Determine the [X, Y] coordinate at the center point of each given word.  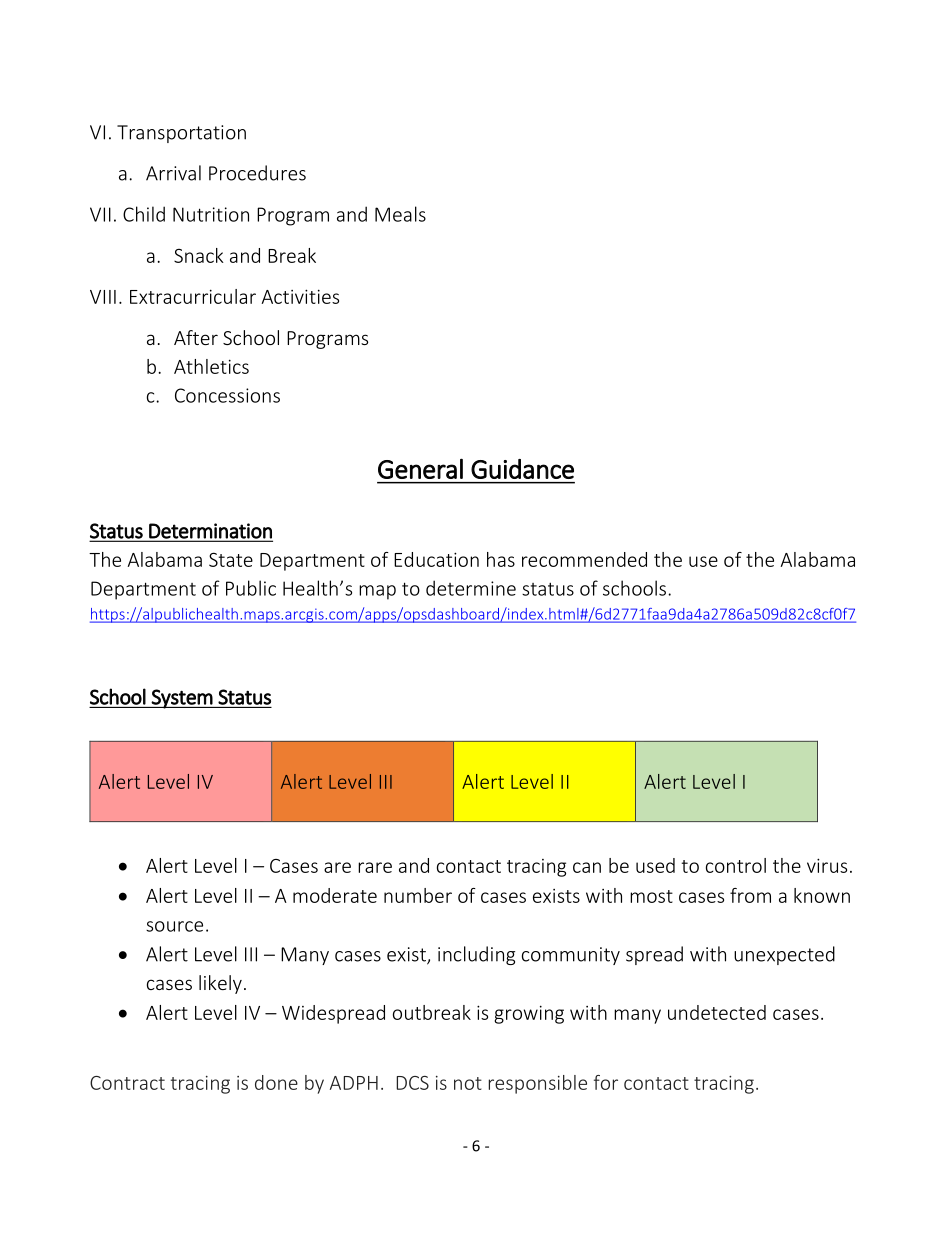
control [736, 865]
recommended [584, 559]
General [420, 468]
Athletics [211, 366]
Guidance [522, 469]
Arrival [173, 173]
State [231, 559]
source [174, 926]
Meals [400, 214]
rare [375, 867]
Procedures [257, 173]
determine [471, 588]
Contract [127, 1083]
